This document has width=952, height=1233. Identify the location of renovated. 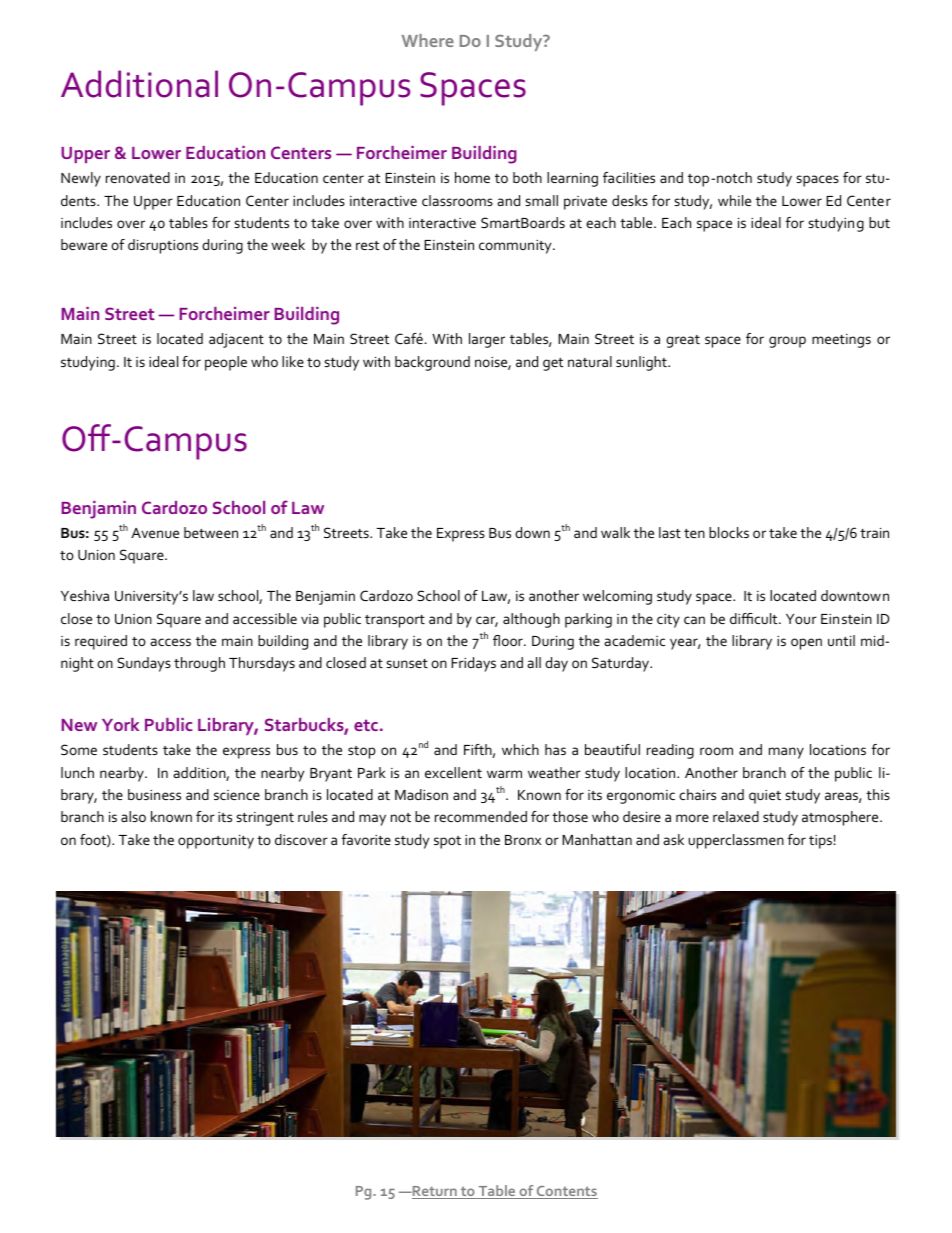
(138, 177).
